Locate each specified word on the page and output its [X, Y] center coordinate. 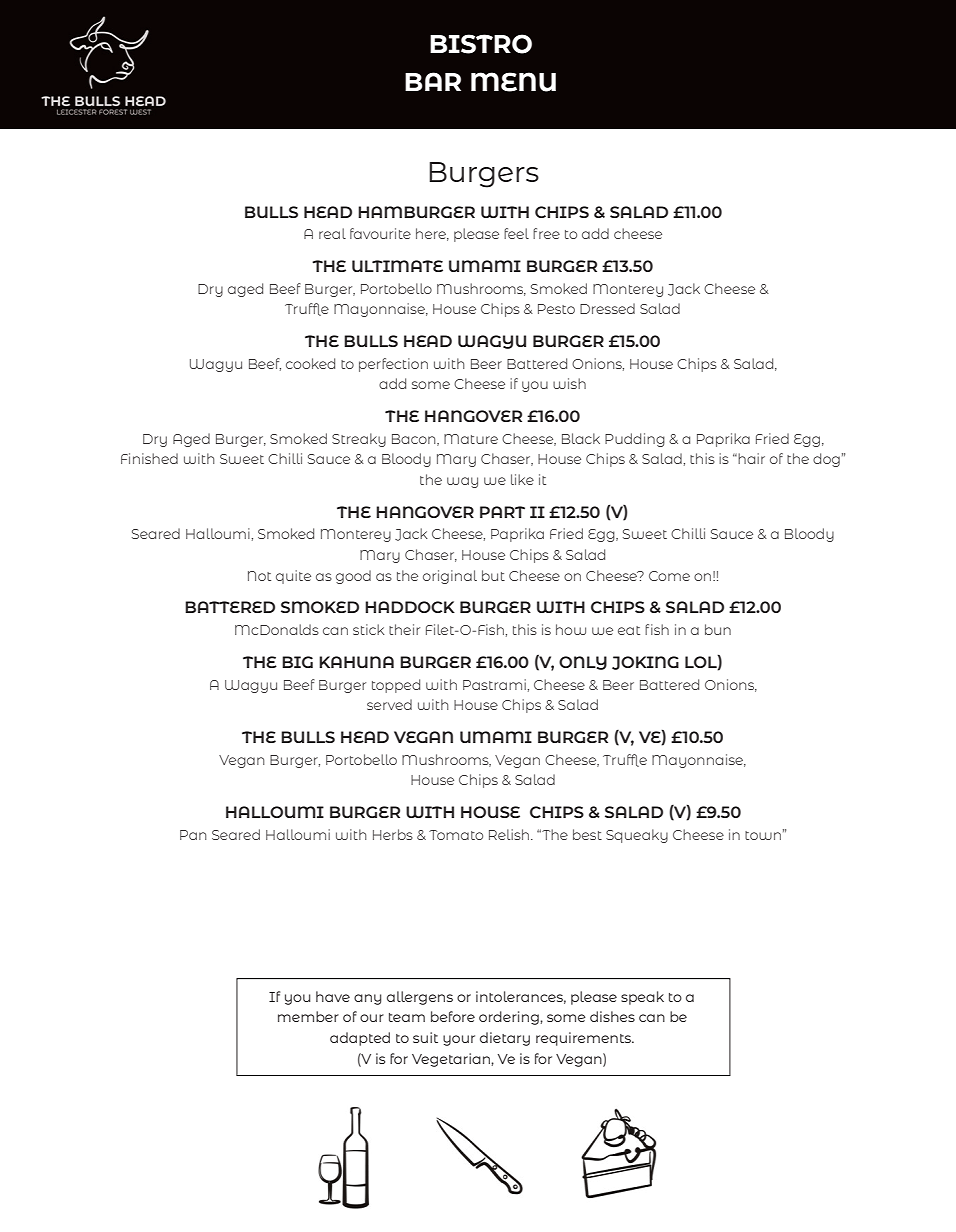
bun [718, 629]
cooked [310, 363]
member [308, 1016]
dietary [505, 1039]
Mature [471, 439]
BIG [297, 662]
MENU [513, 82]
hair [751, 458]
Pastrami [494, 684]
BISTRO [481, 44]
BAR [433, 81]
